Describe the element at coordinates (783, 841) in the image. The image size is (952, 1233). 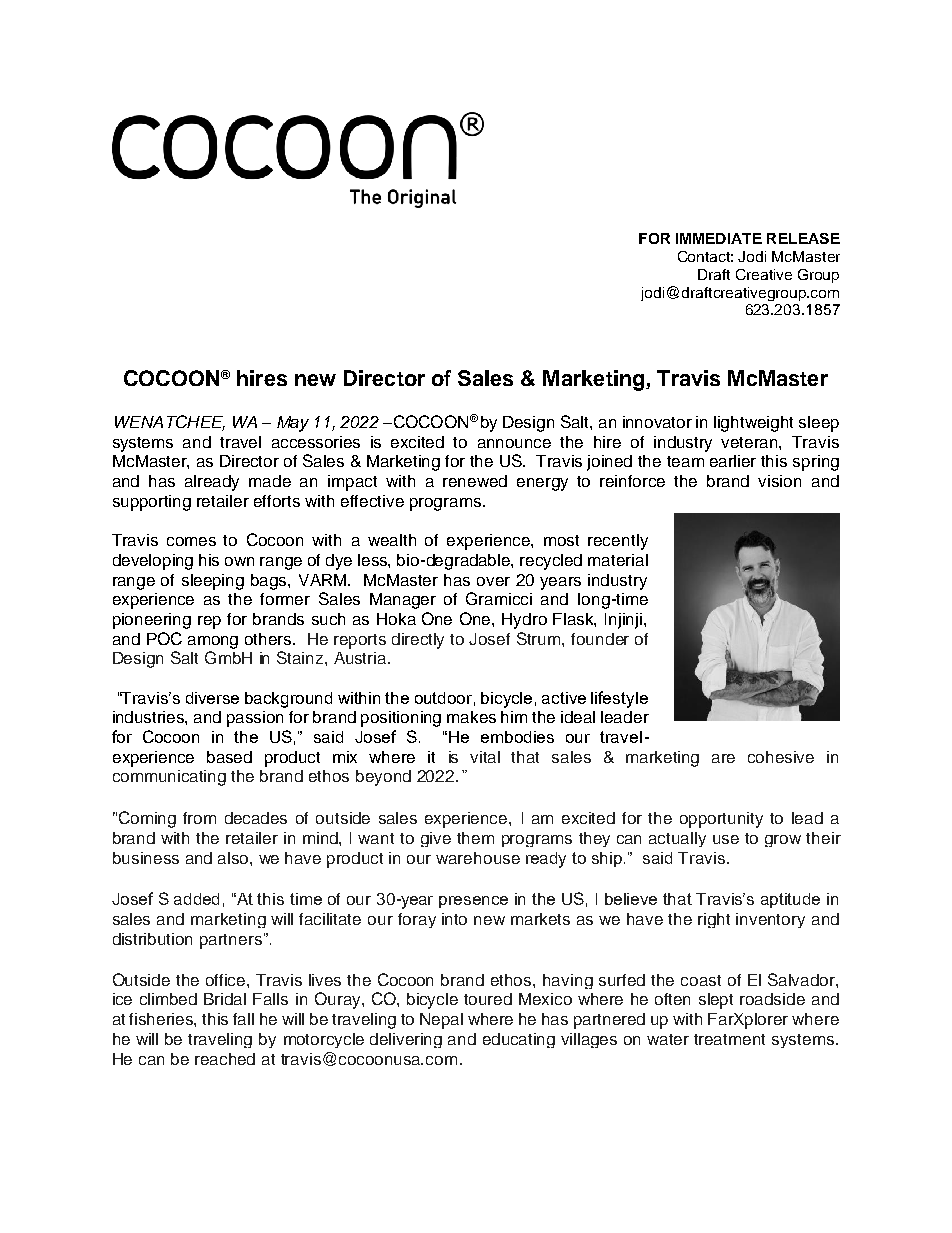
I see `grow` at that location.
